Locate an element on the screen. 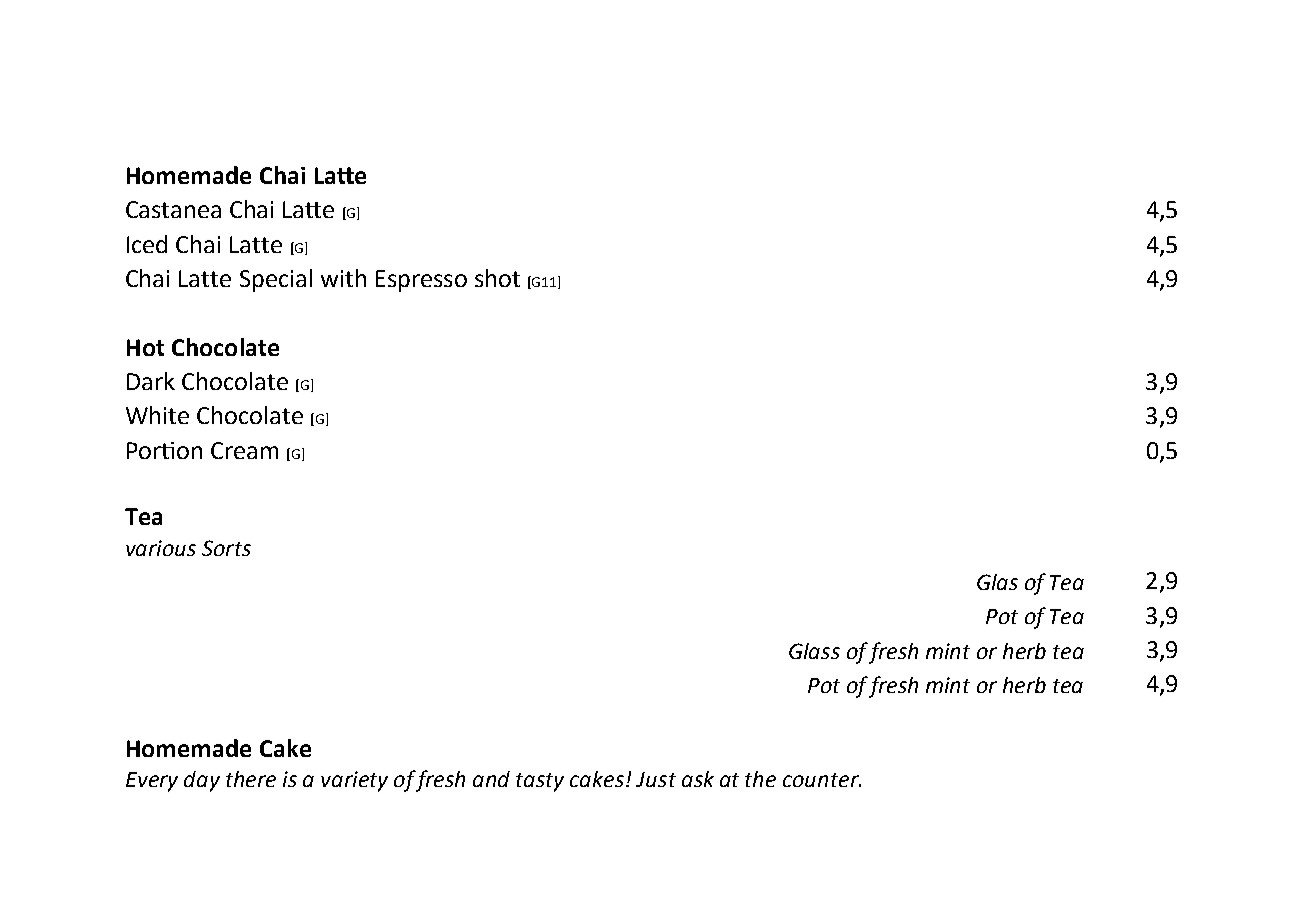 The height and width of the screenshot is (924, 1311). counter is located at coordinates (822, 780).
